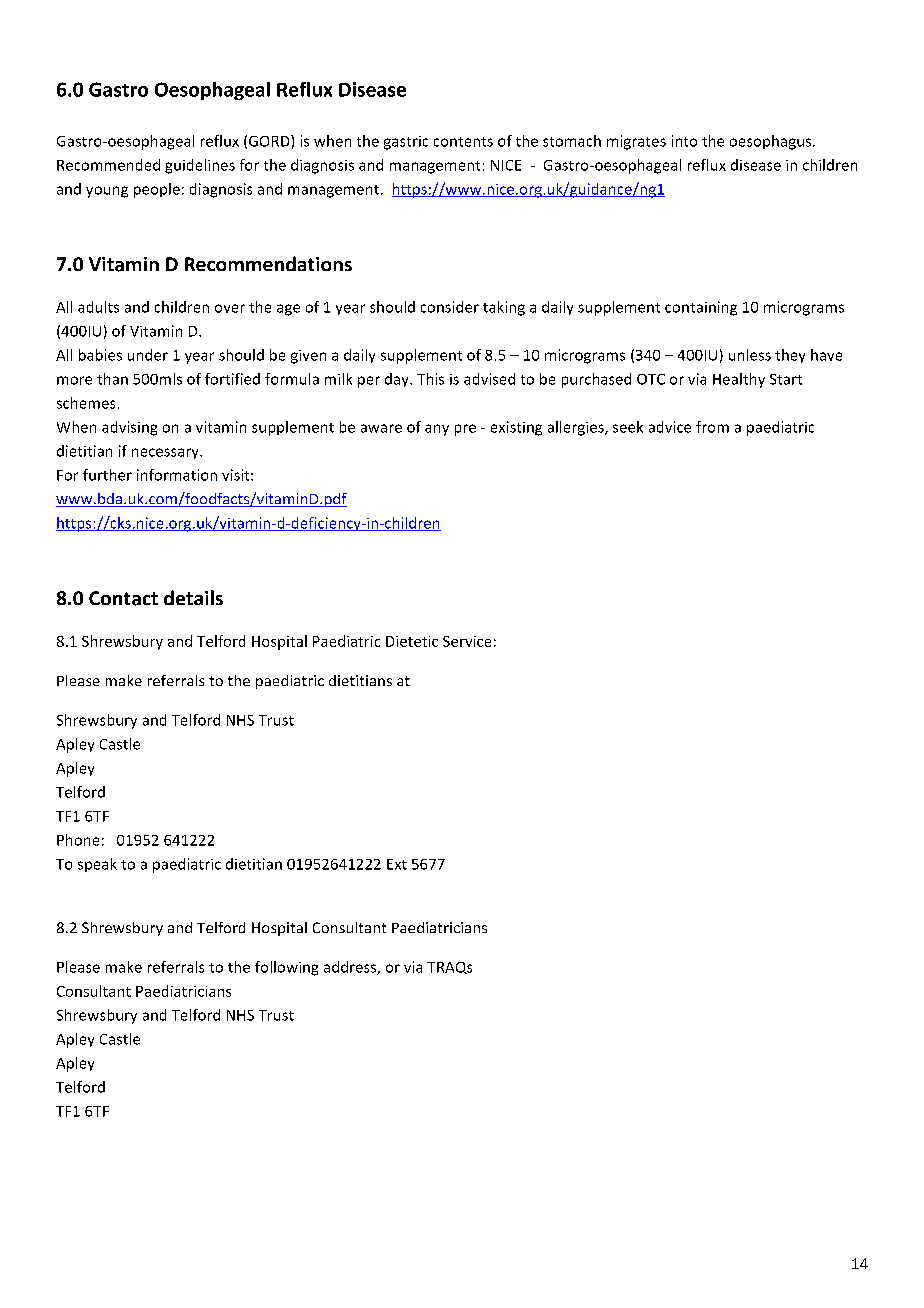  Describe the element at coordinates (712, 427) in the page. I see `from` at that location.
